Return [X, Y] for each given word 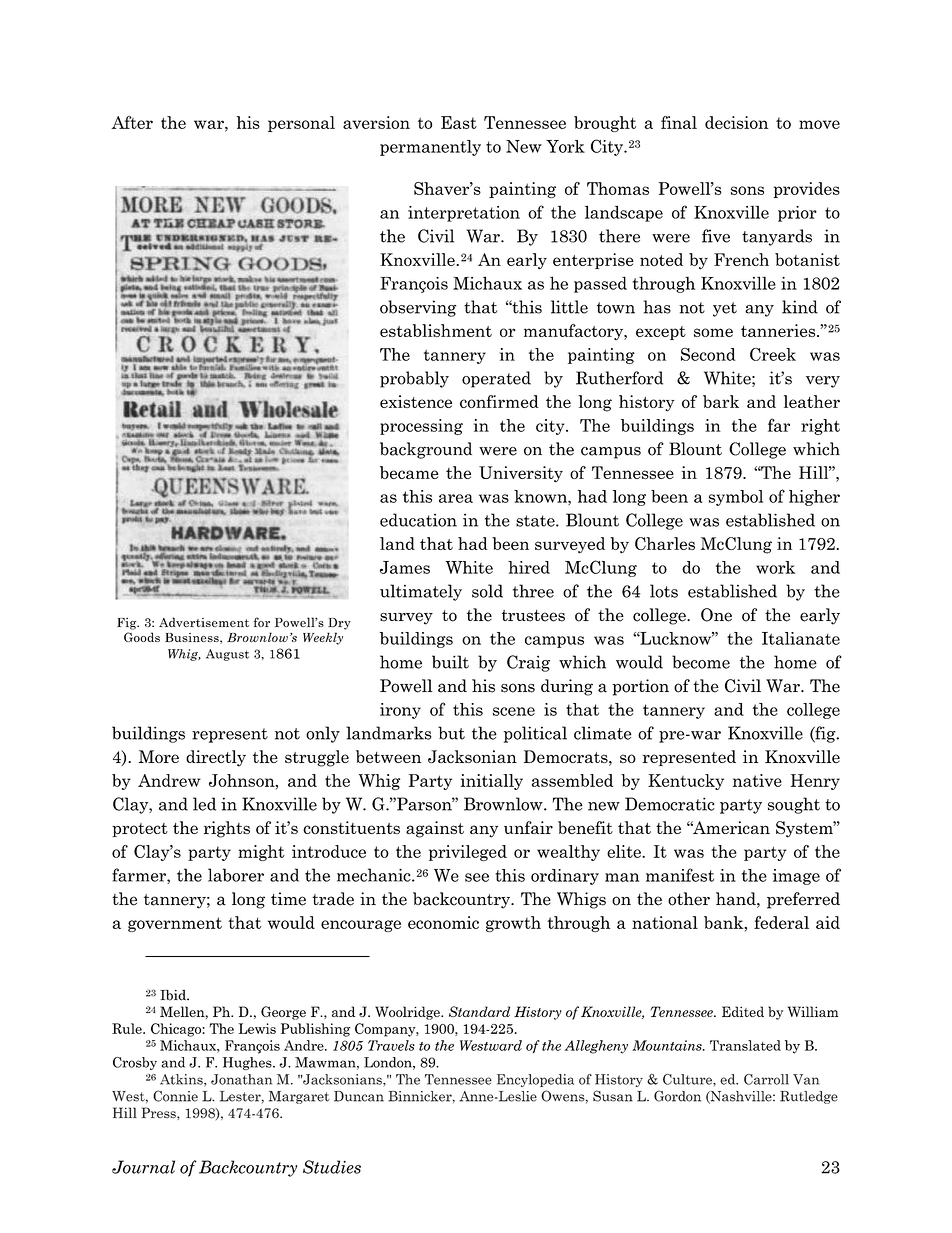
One [716, 615]
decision [736, 122]
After [132, 122]
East [459, 122]
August [227, 655]
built [450, 662]
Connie [175, 1096]
